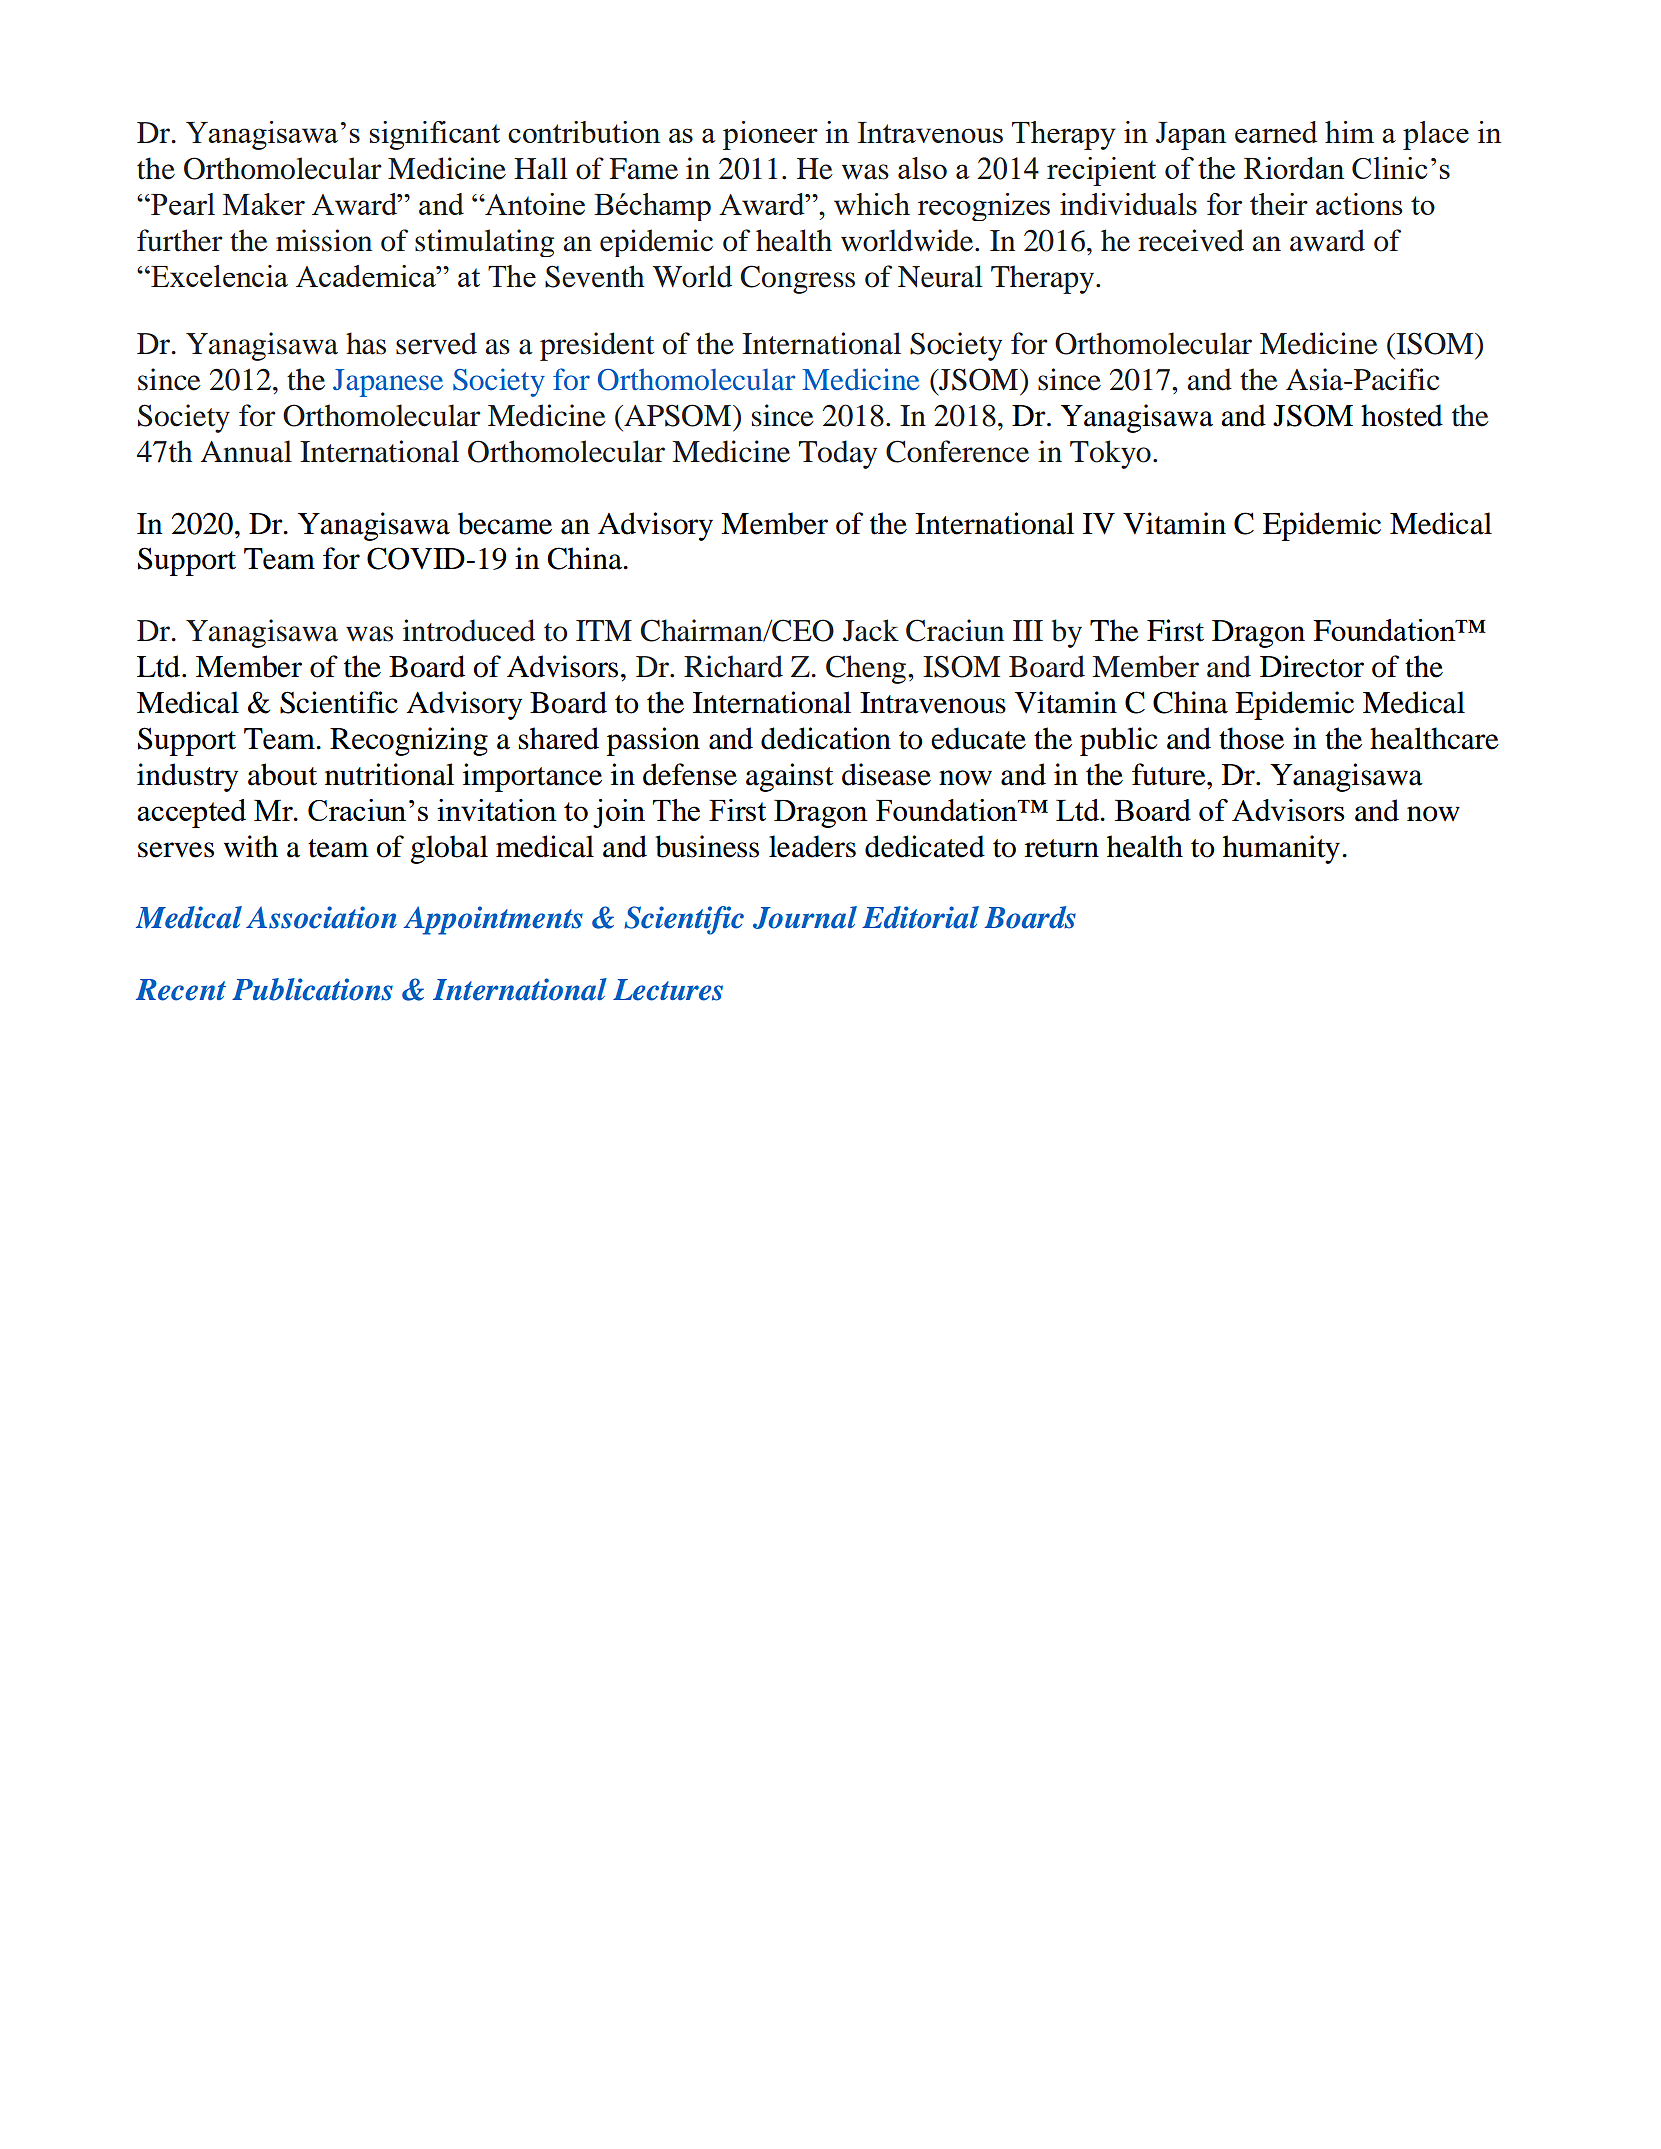 This screenshot has width=1661, height=2149. Describe the element at coordinates (867, 669) in the screenshot. I see `Cheng` at that location.
